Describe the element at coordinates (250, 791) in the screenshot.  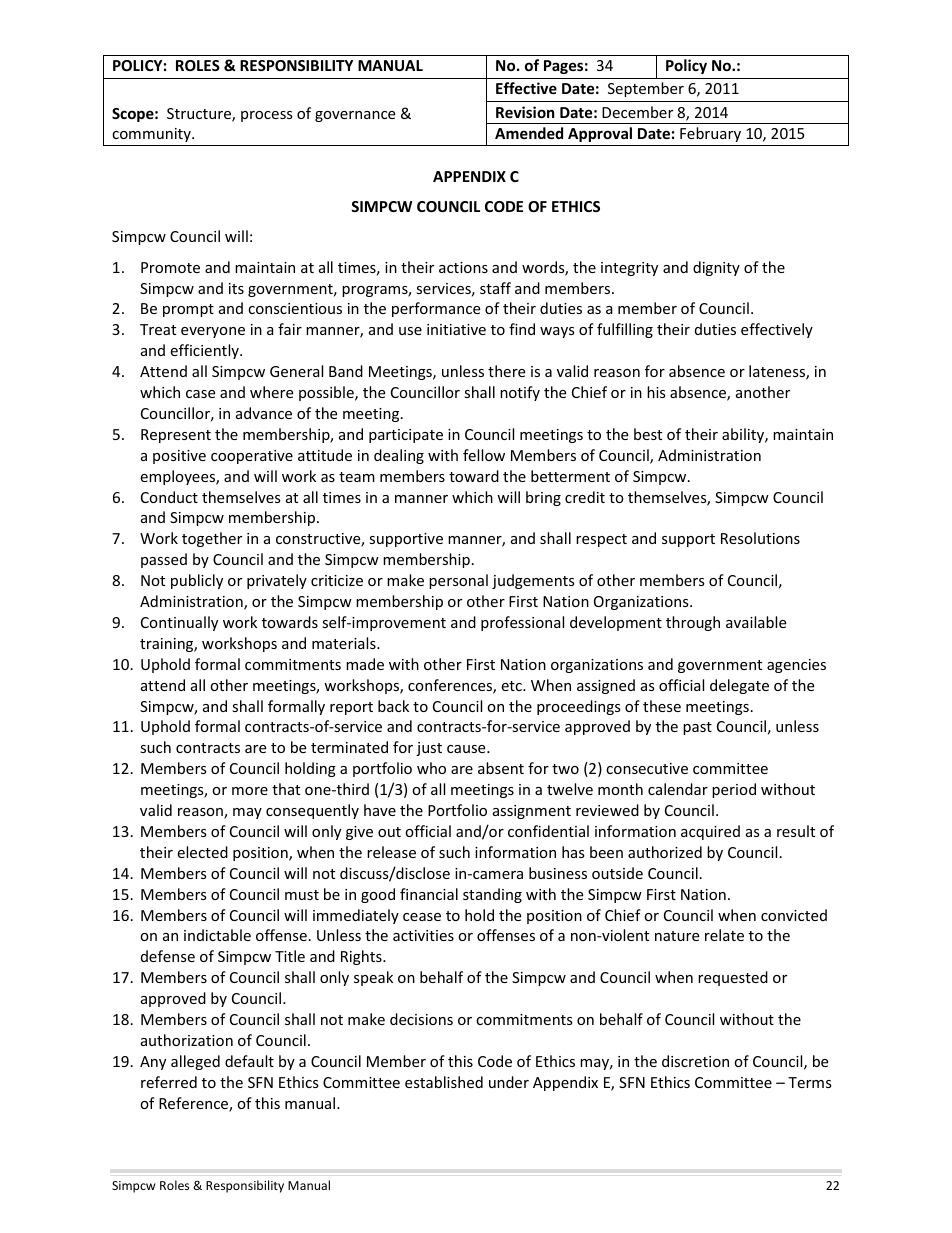
I see `more` at that location.
